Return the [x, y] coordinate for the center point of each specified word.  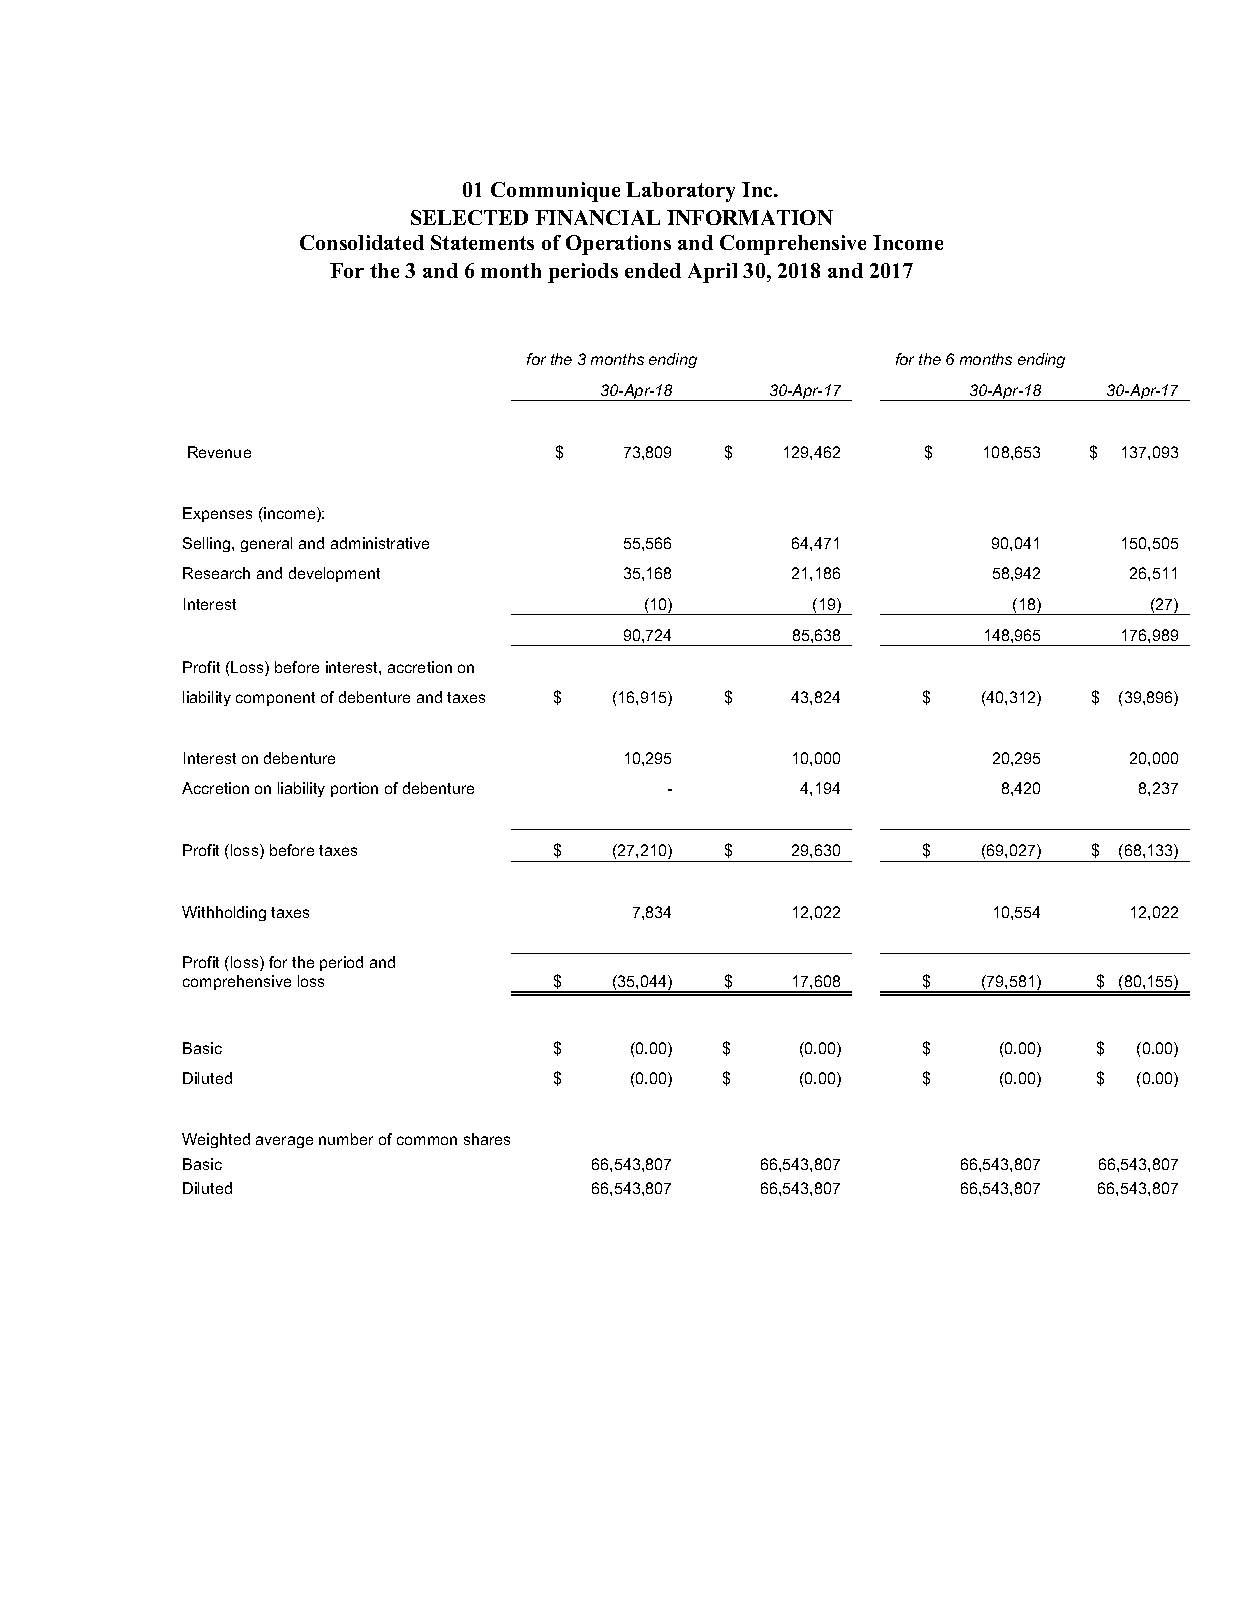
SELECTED [469, 217]
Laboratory [680, 192]
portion [354, 789]
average [284, 1142]
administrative [380, 543]
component [275, 699]
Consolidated [362, 242]
